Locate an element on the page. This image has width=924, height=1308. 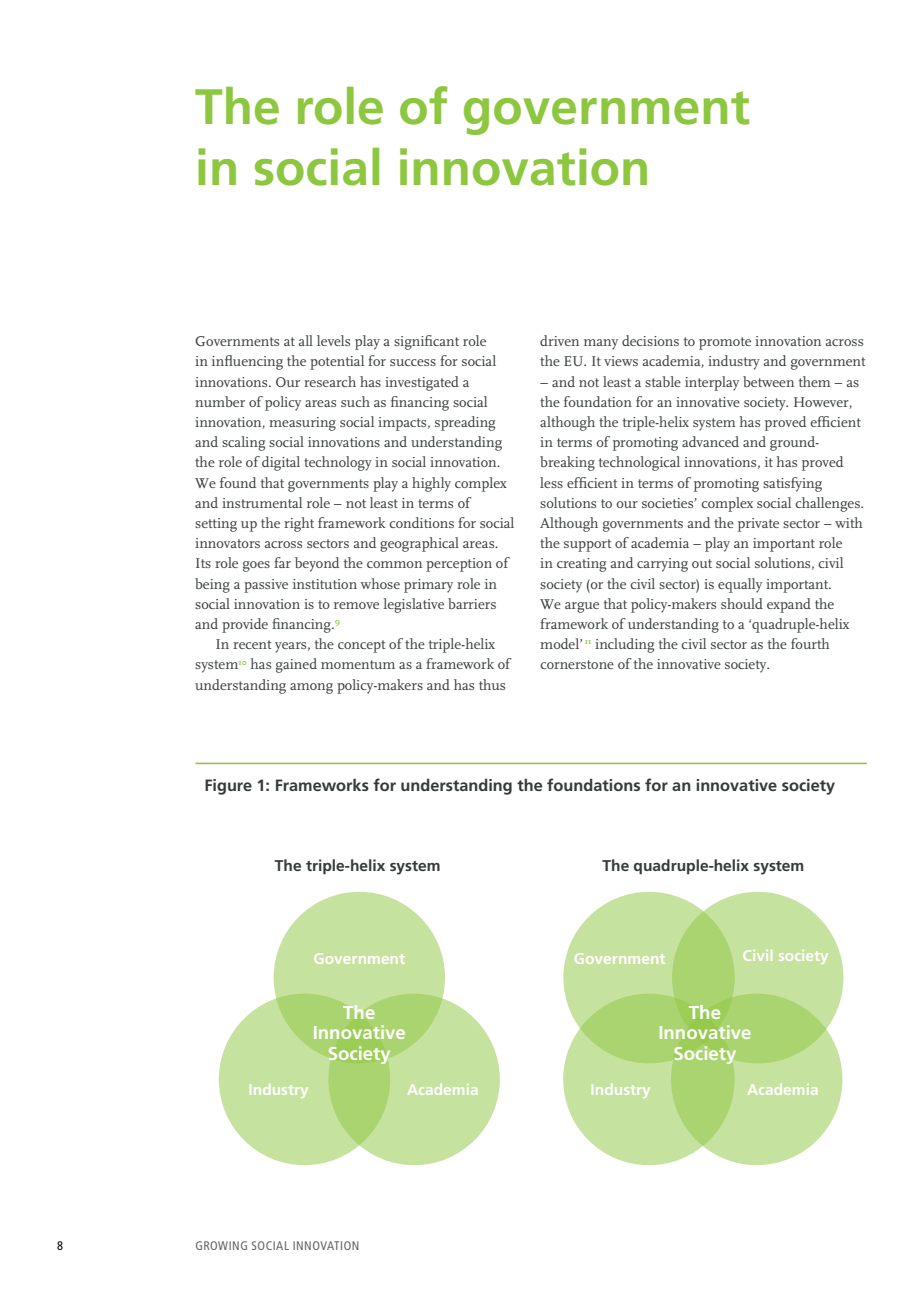
driven is located at coordinates (559, 340).
